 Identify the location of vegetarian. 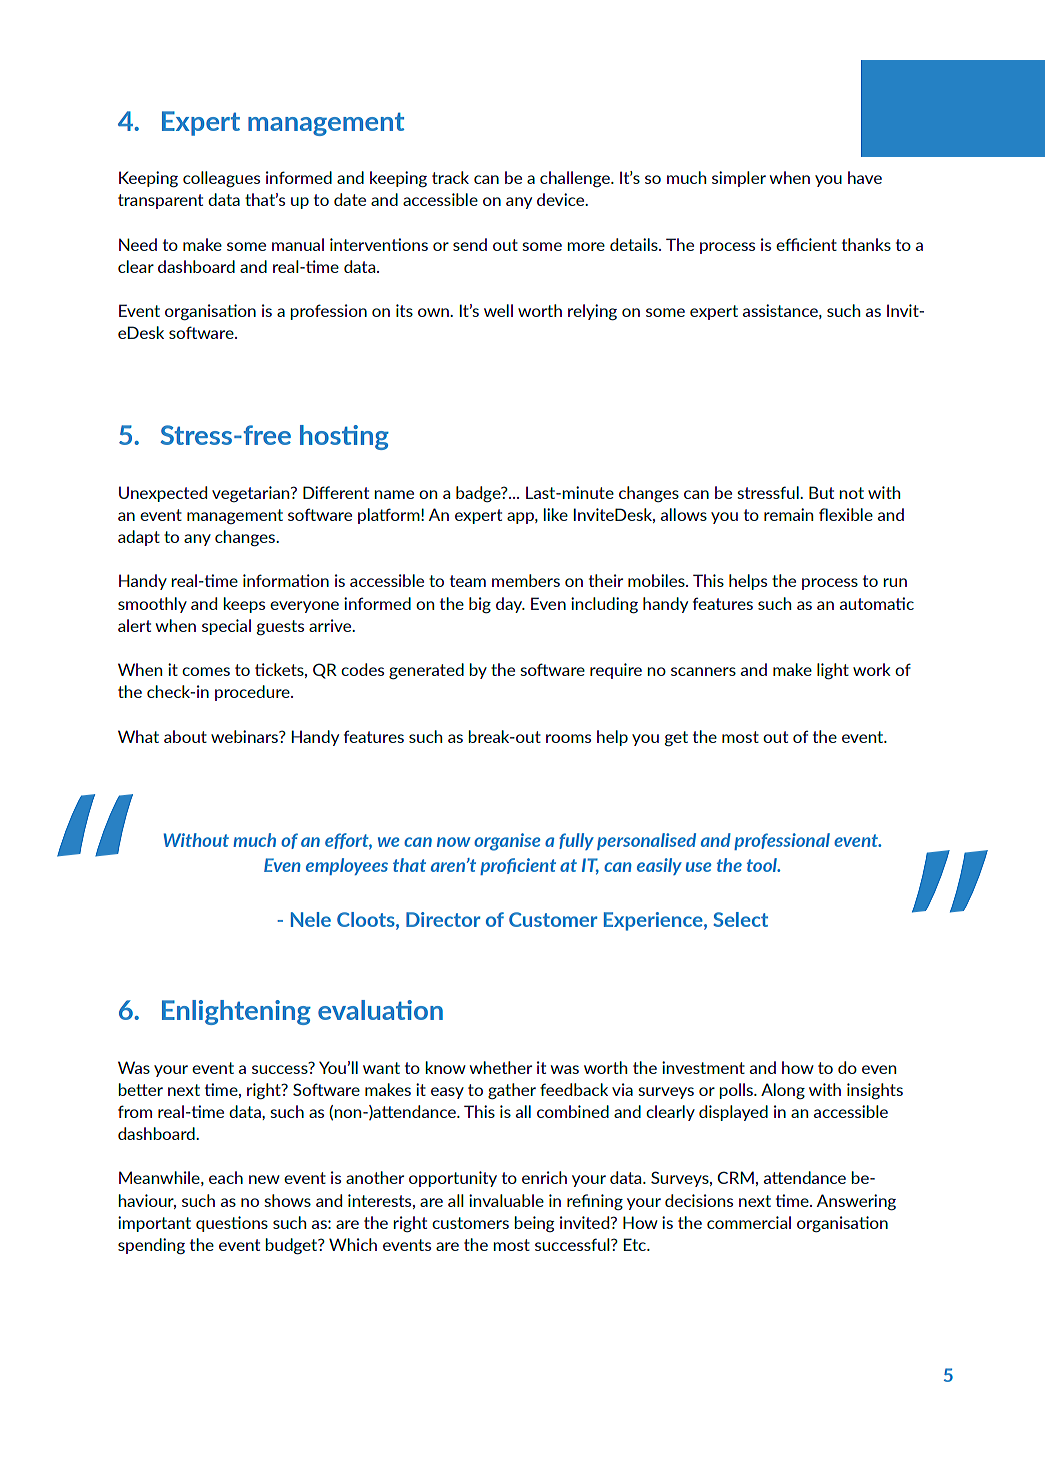
(252, 494).
